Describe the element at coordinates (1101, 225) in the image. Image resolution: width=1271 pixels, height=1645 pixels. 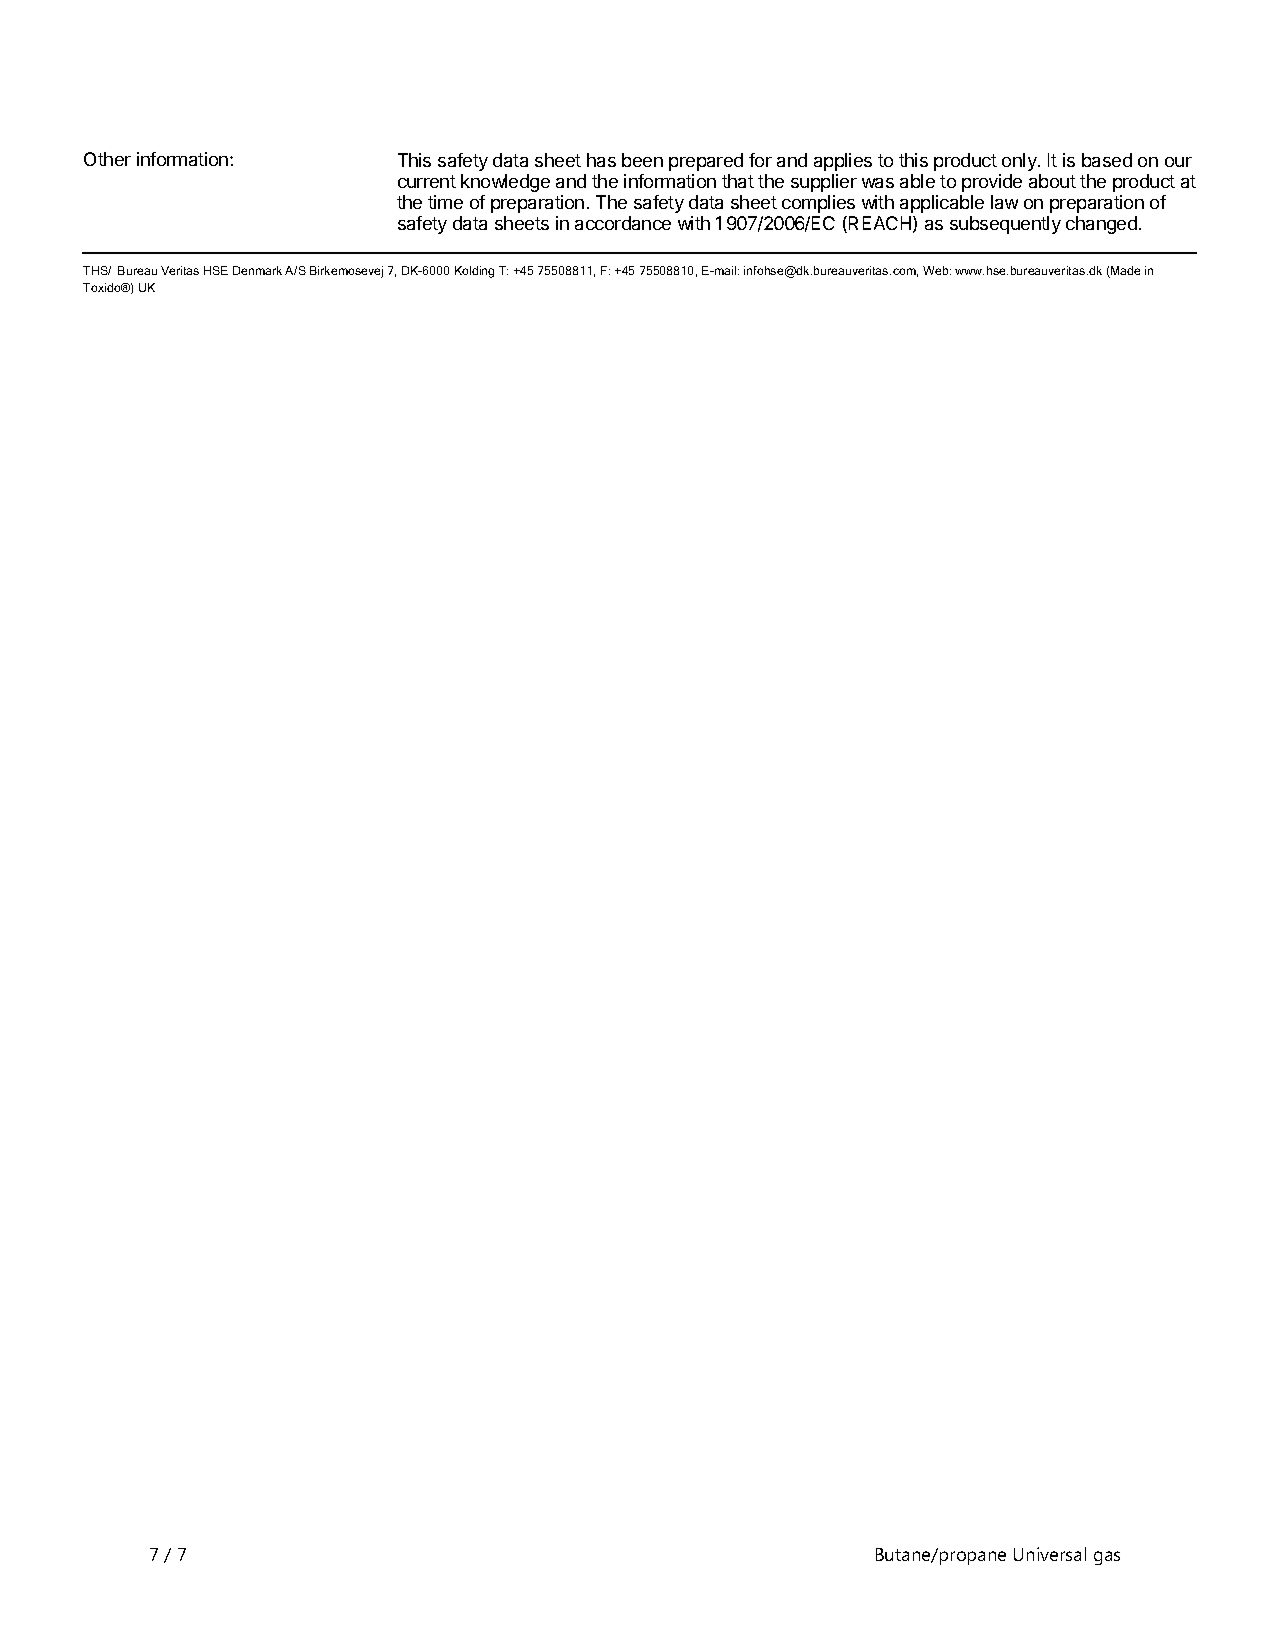
I see `changed` at that location.
